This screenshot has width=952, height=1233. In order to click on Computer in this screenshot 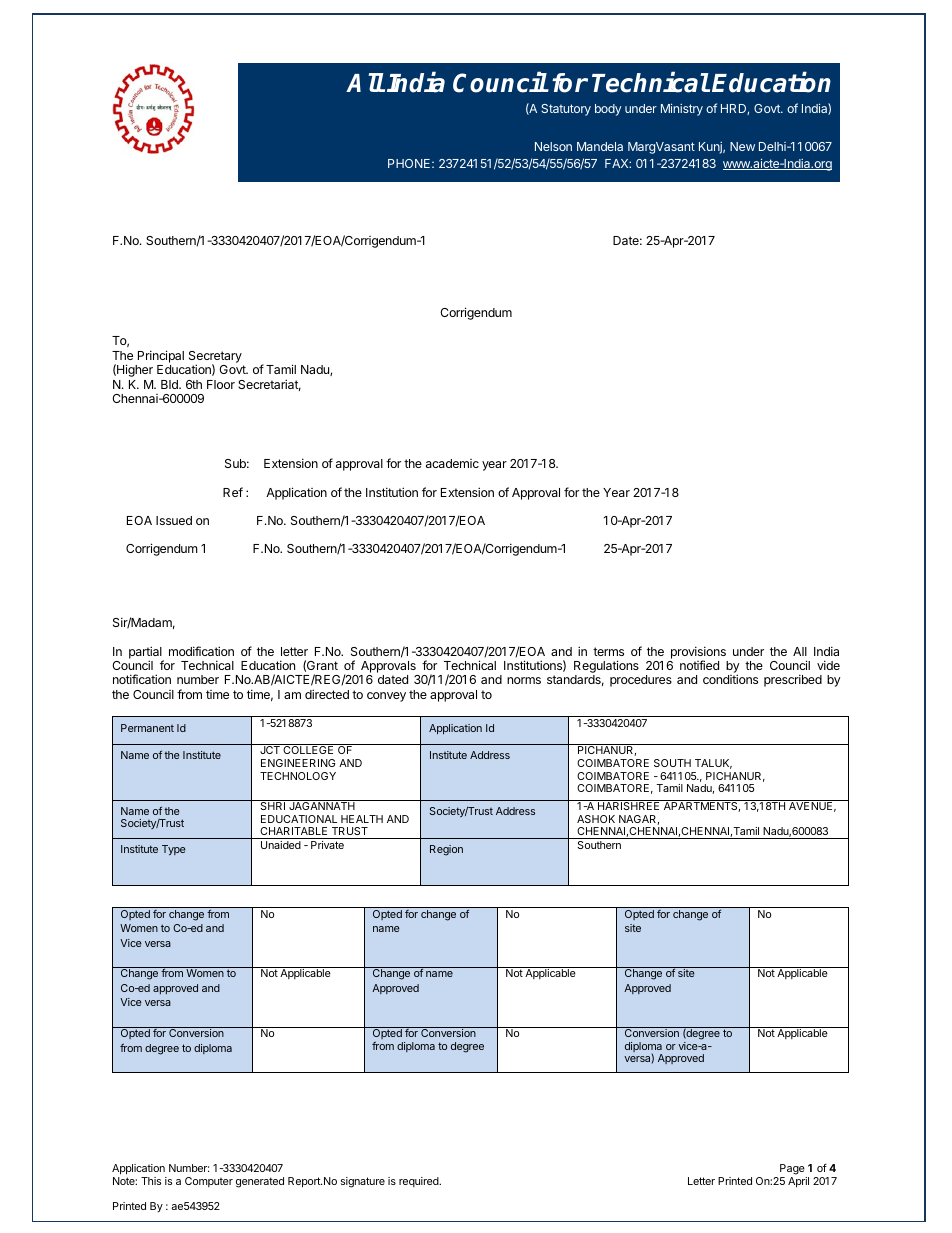, I will do `click(209, 1182)`.
